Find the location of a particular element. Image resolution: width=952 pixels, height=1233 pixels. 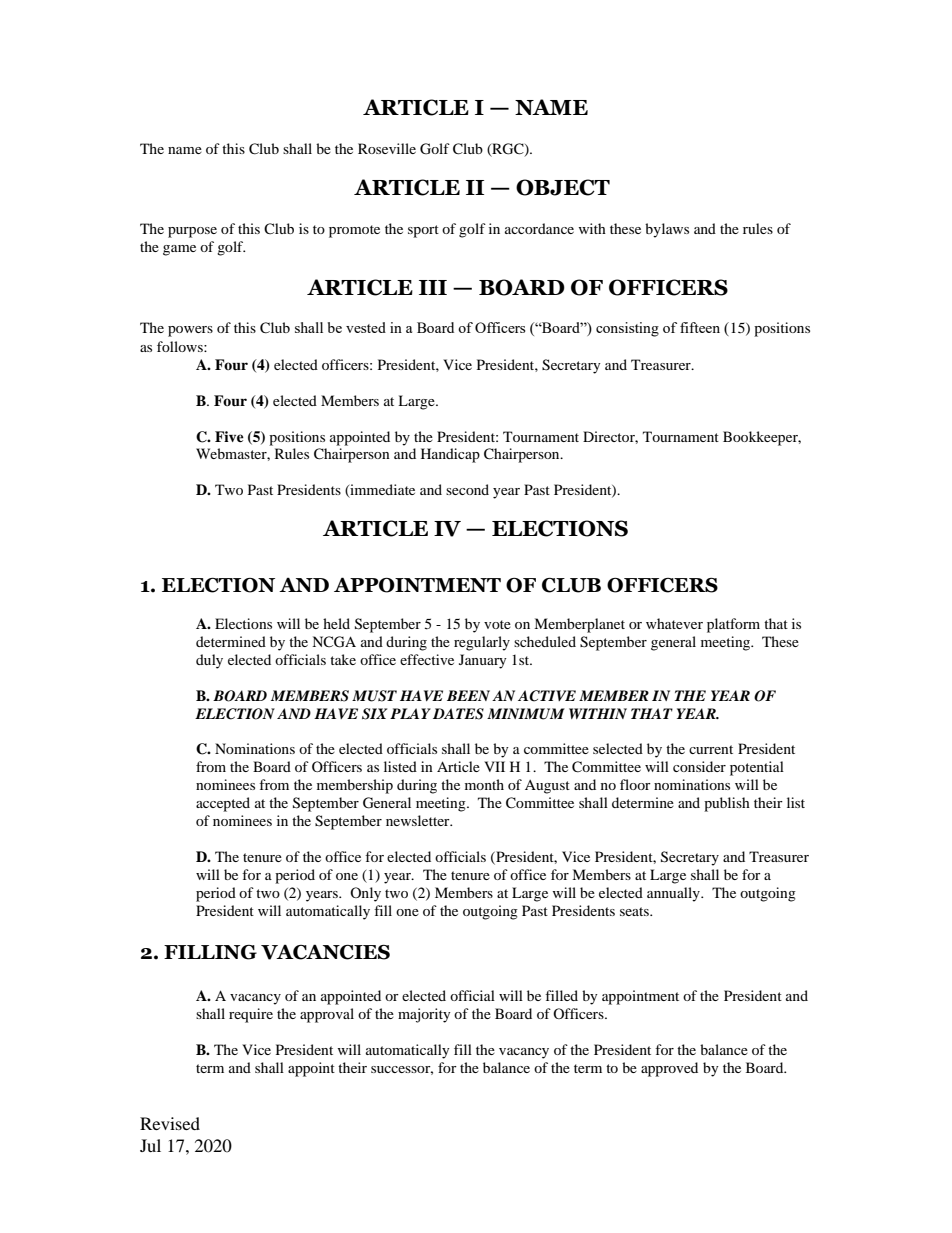

Revised is located at coordinates (170, 1123).
